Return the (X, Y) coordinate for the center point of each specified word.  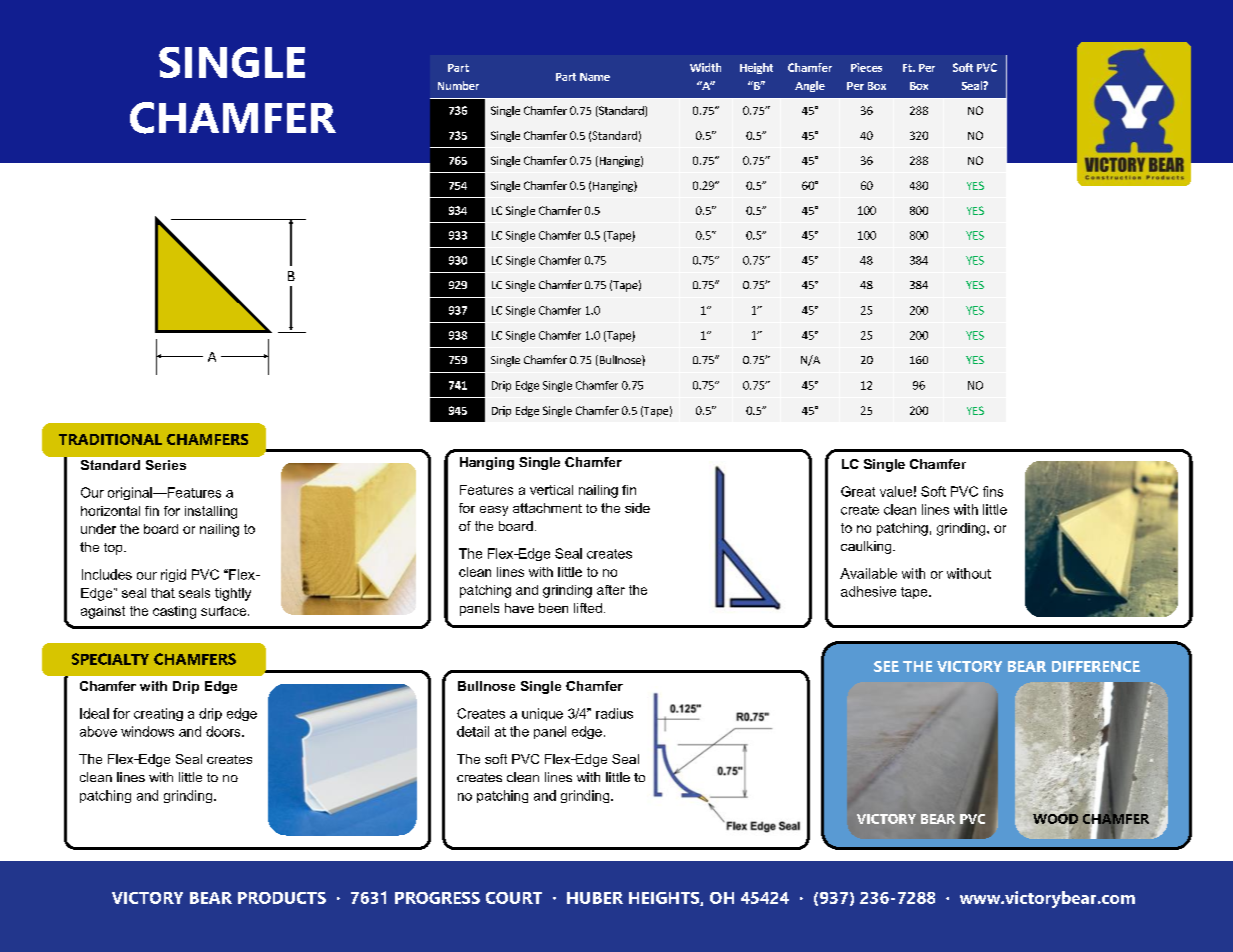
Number (458, 85)
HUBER (595, 898)
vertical (551, 490)
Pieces (866, 67)
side (637, 508)
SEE (886, 666)
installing (211, 512)
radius (614, 713)
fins (993, 491)
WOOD (1056, 817)
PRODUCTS (282, 898)
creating (158, 714)
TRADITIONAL (110, 439)
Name (595, 77)
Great (858, 491)
